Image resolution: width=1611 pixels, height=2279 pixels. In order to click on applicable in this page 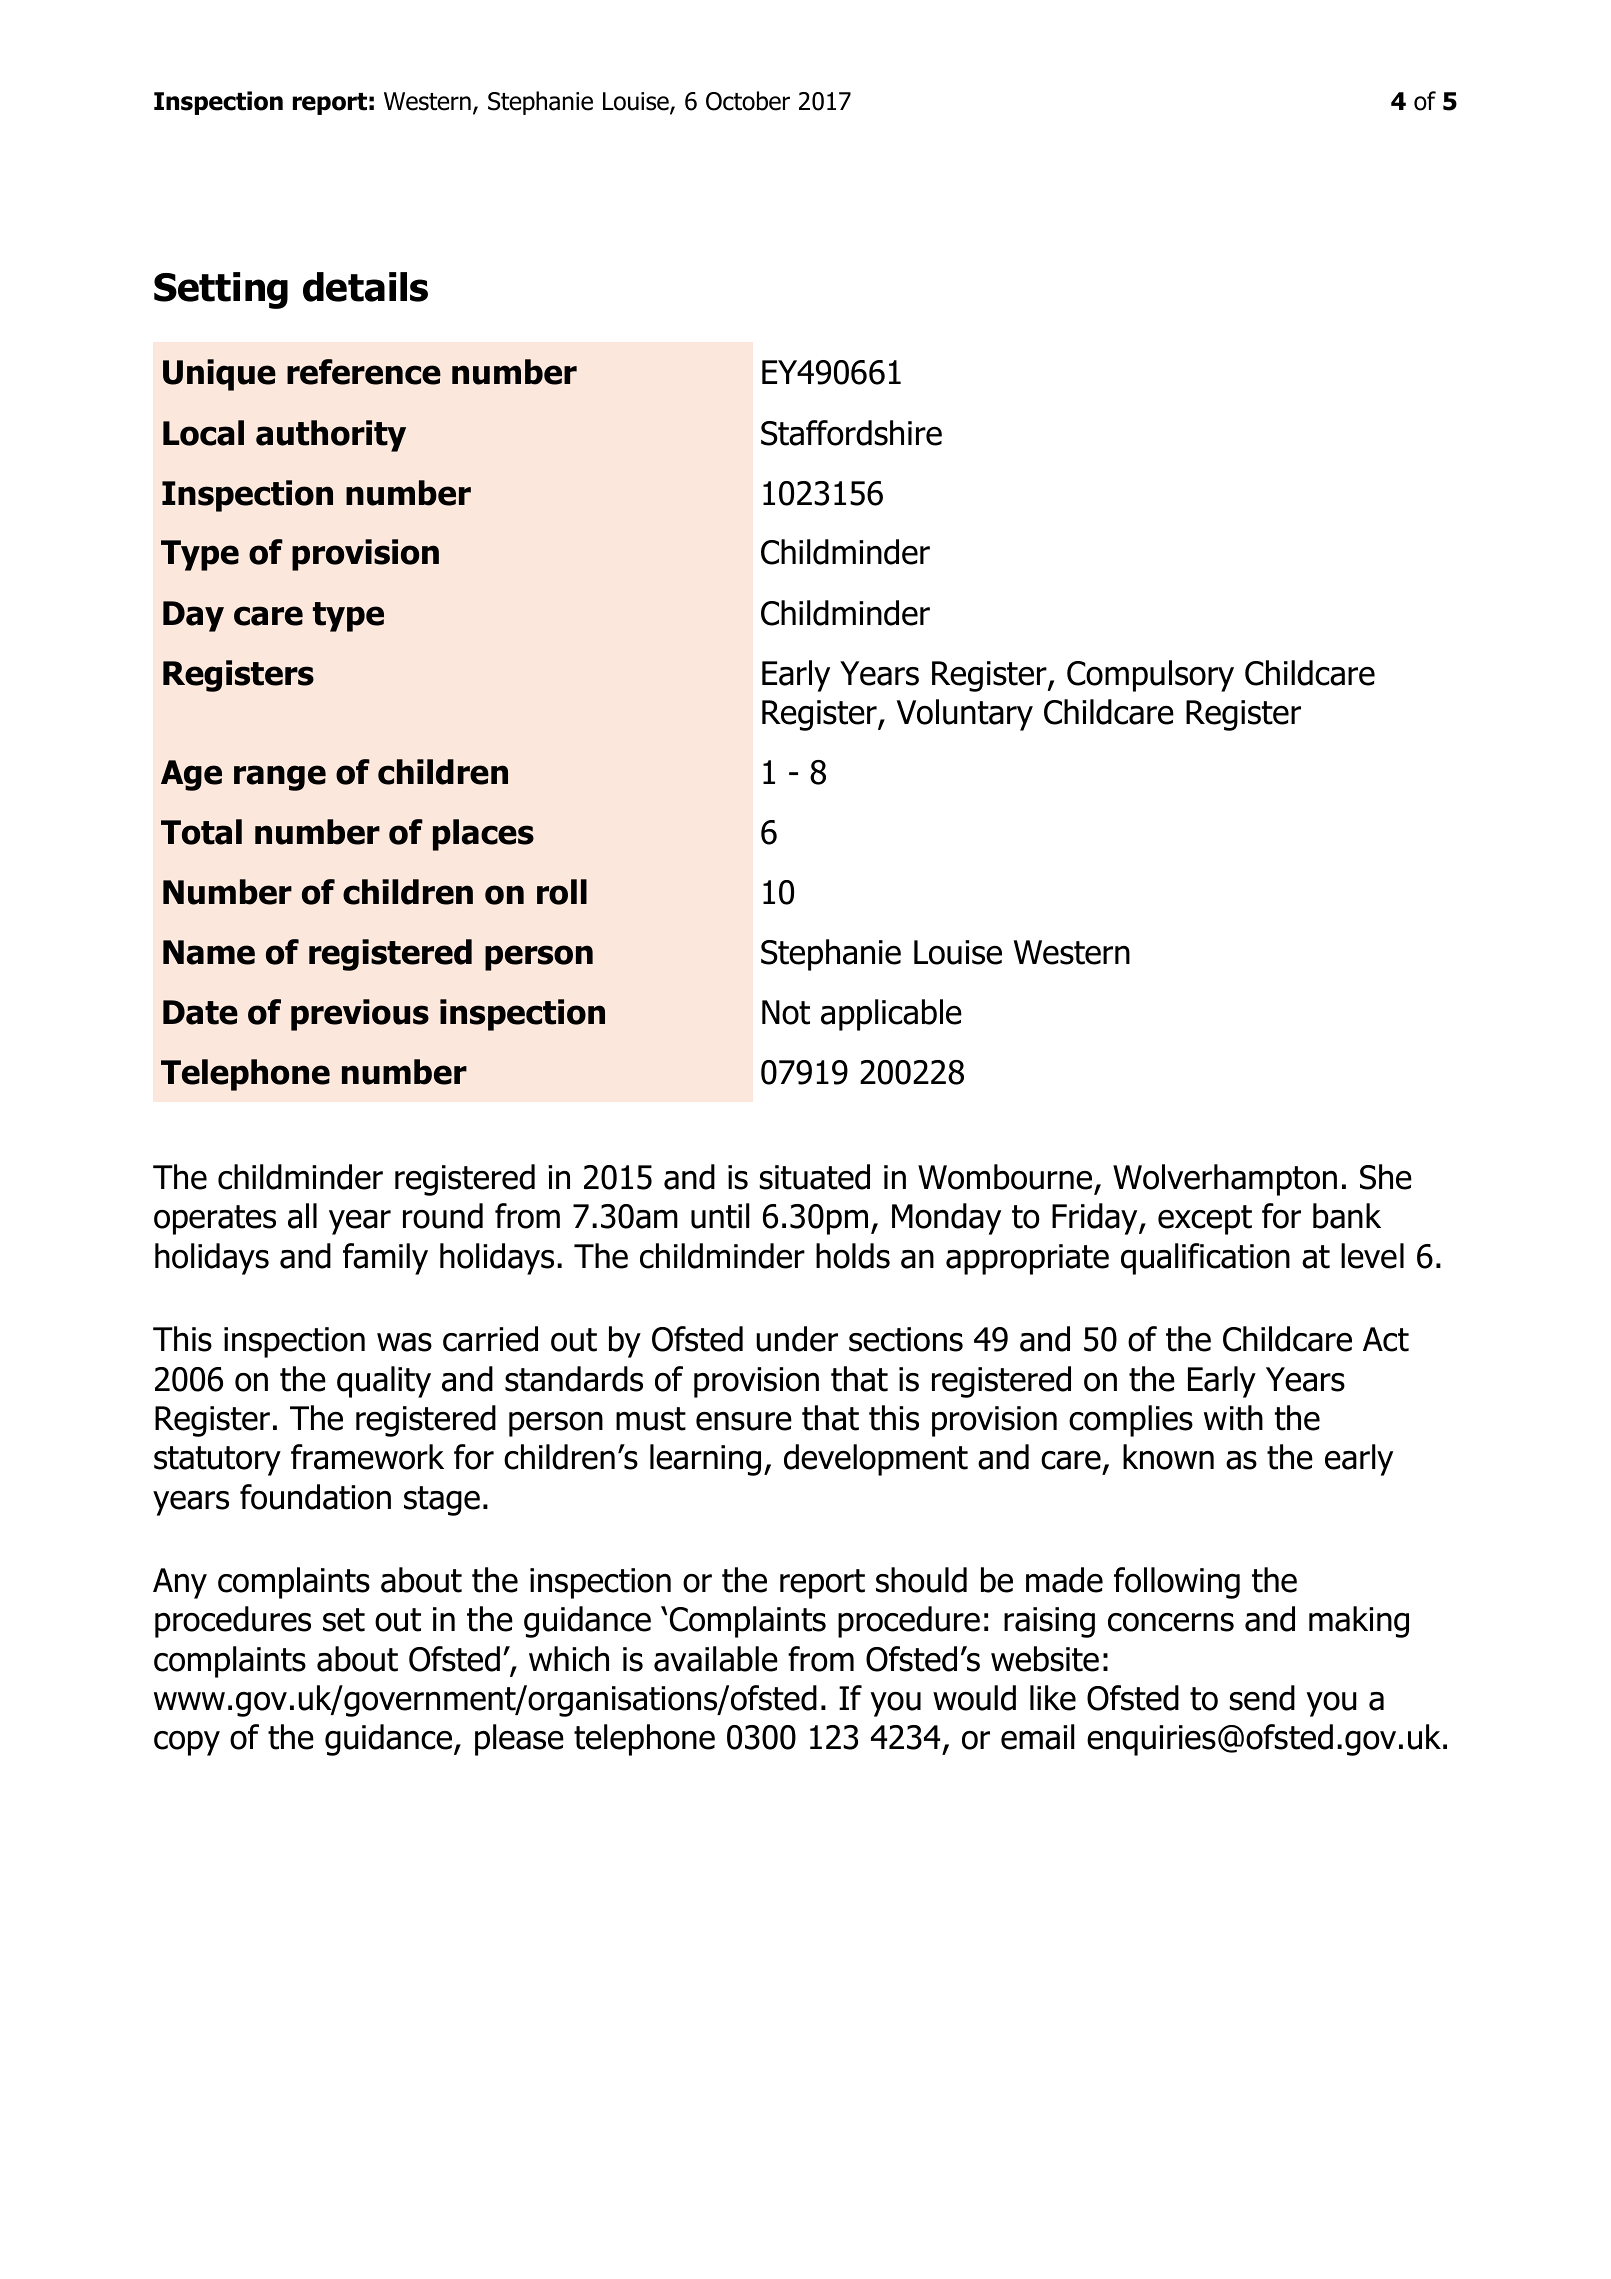, I will do `click(891, 1015)`.
